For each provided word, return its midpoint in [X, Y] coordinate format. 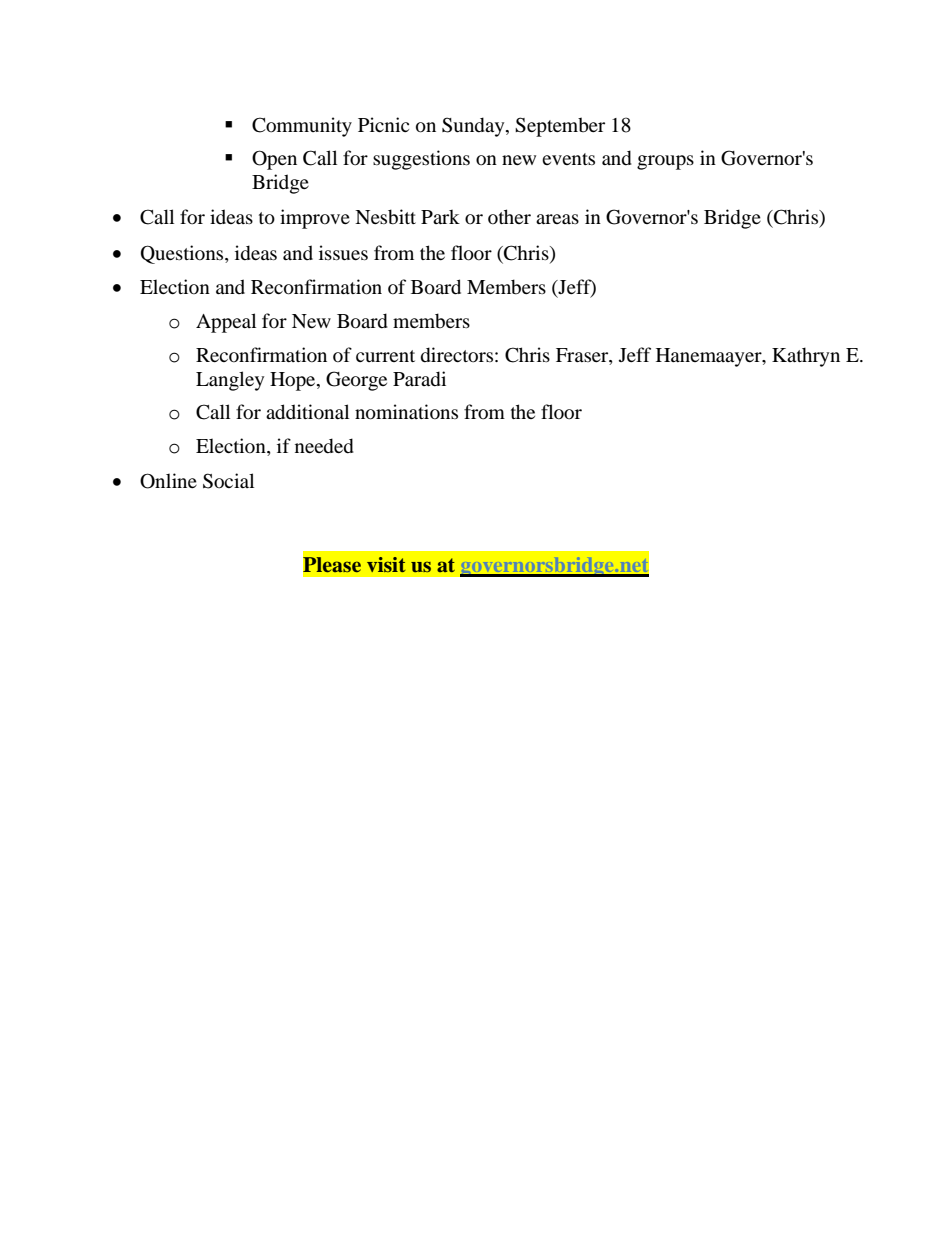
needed [324, 446]
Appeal [226, 323]
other [509, 217]
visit [386, 564]
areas [557, 219]
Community [302, 127]
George [356, 381]
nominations [406, 412]
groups [665, 162]
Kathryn [806, 357]
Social [228, 481]
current [385, 356]
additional [307, 412]
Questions [183, 254]
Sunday [474, 127]
